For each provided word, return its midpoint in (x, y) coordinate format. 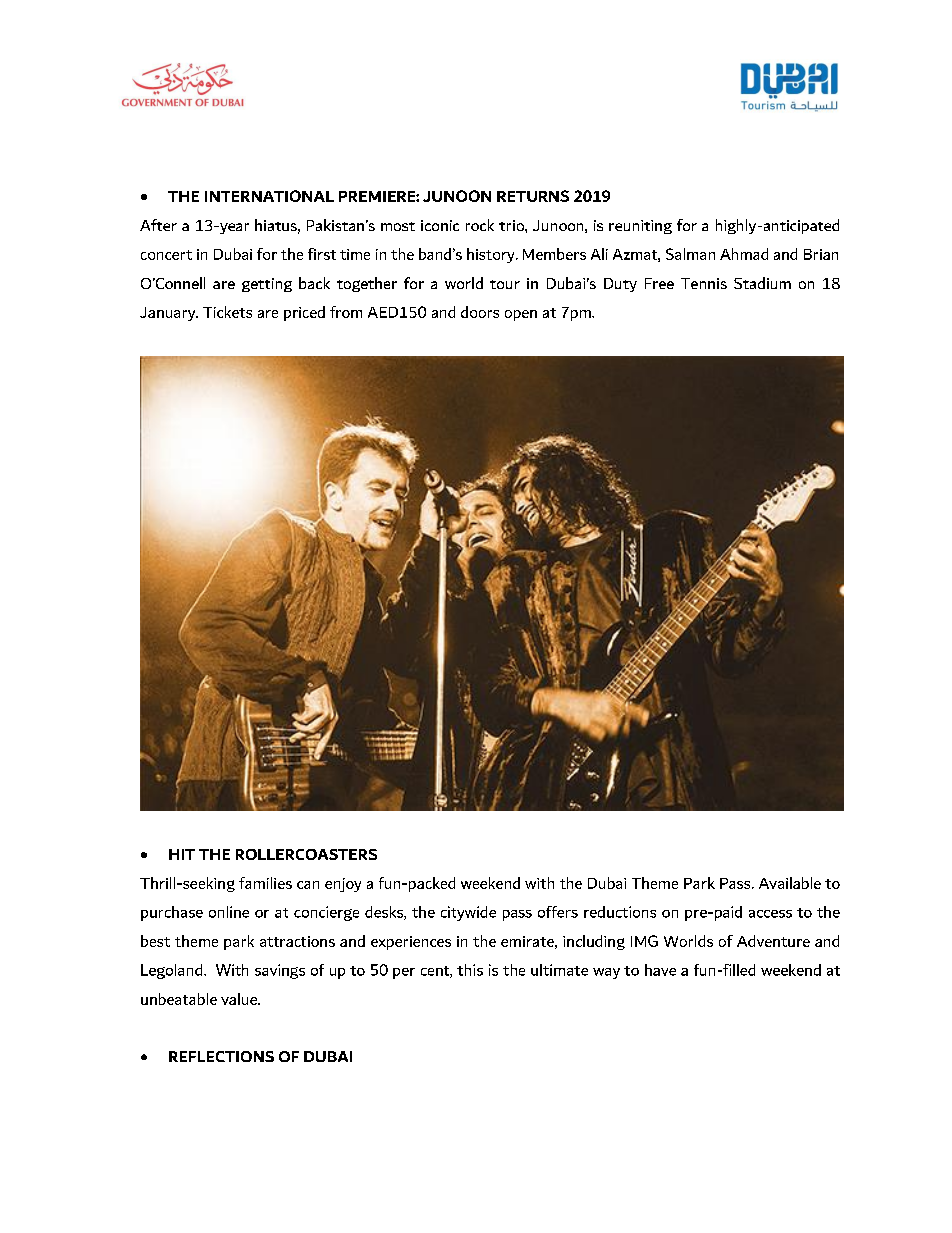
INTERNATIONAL (269, 196)
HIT (182, 854)
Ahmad (744, 254)
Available (790, 883)
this (470, 970)
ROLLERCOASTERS (306, 854)
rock (480, 225)
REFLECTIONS (221, 1056)
